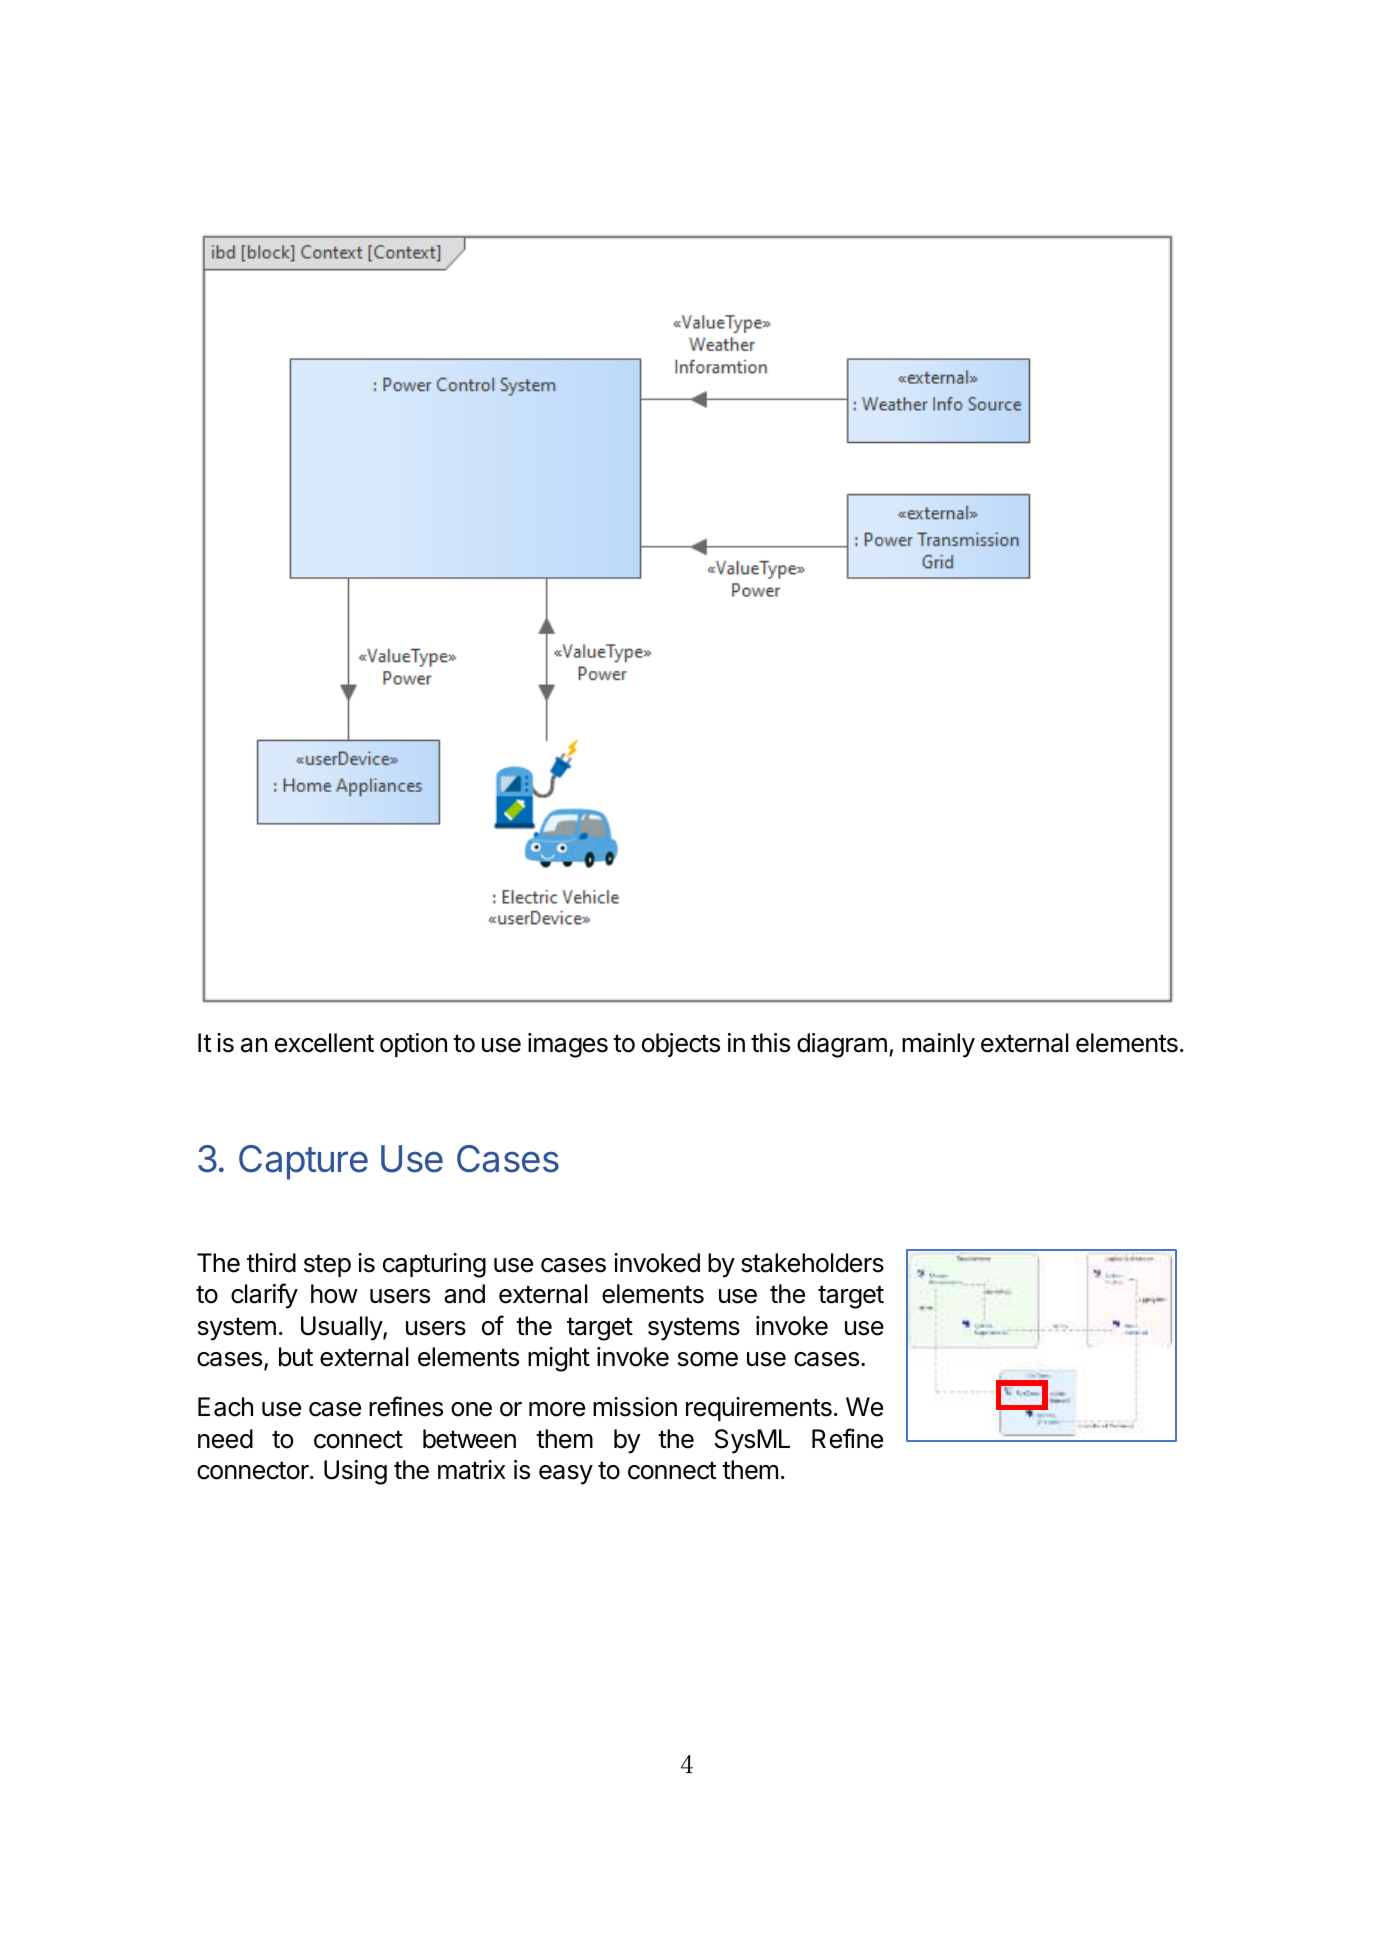  I want to click on easy, so click(566, 1475).
